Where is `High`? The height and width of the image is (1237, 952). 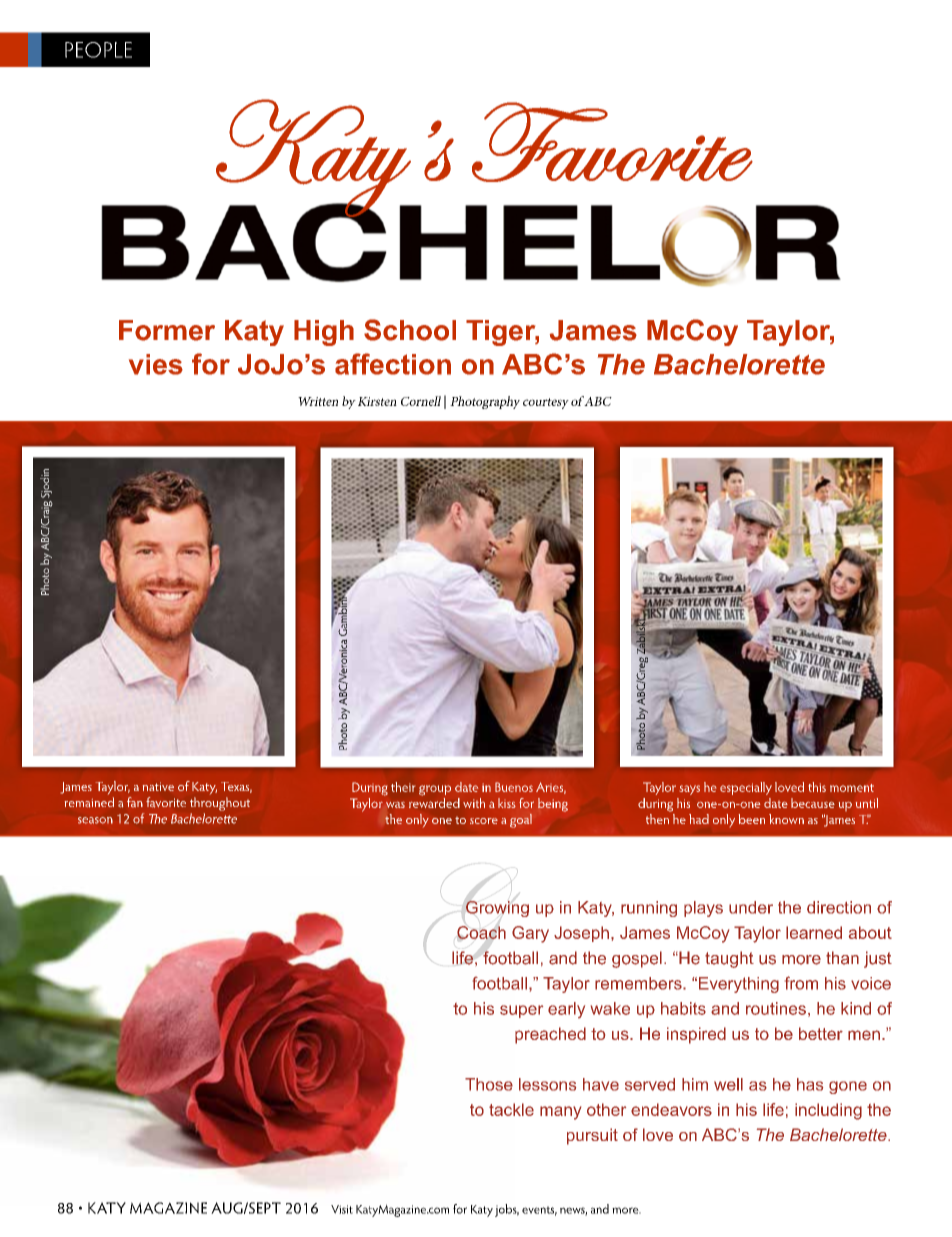
High is located at coordinates (324, 333).
